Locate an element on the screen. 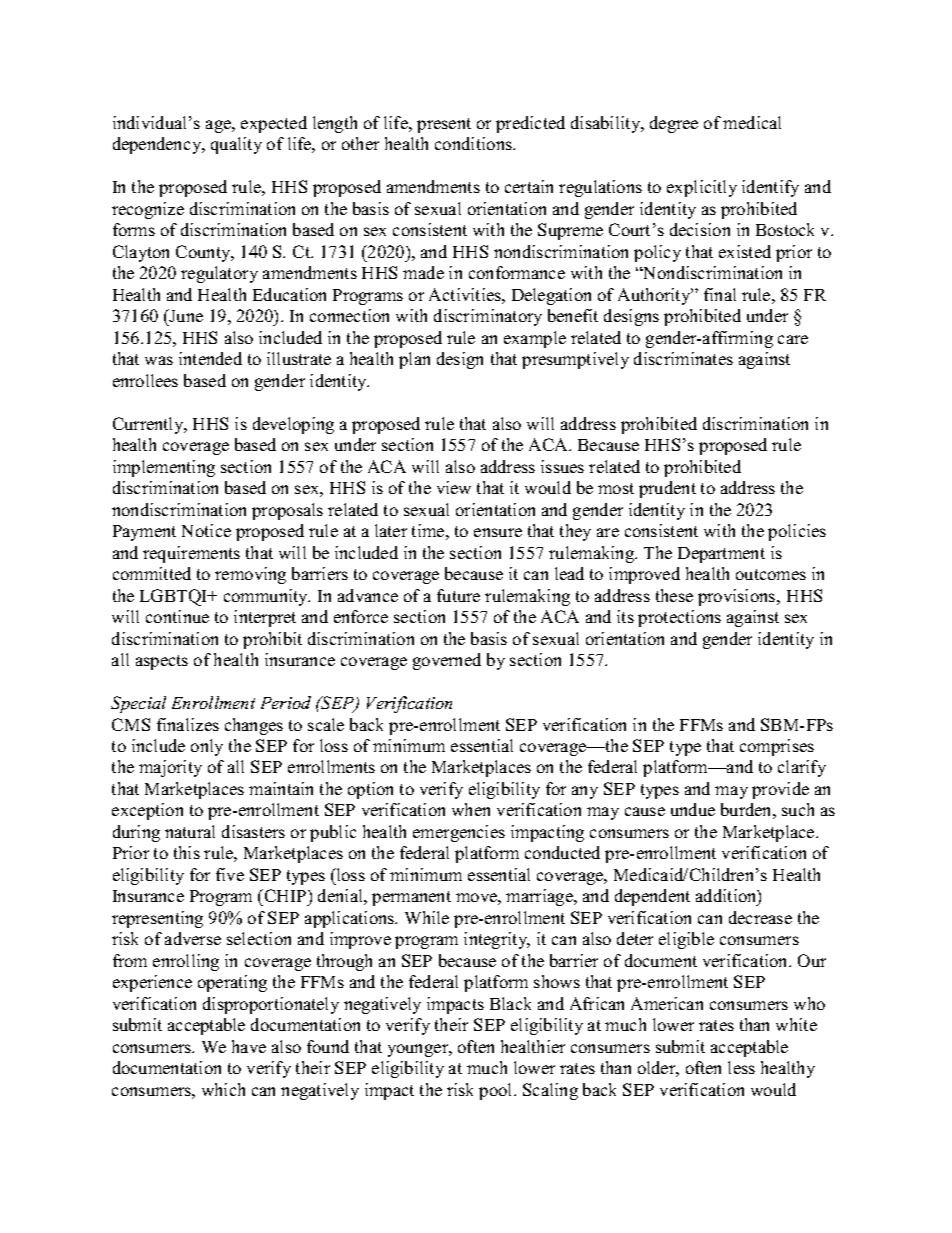  comprises is located at coordinates (777, 747).
